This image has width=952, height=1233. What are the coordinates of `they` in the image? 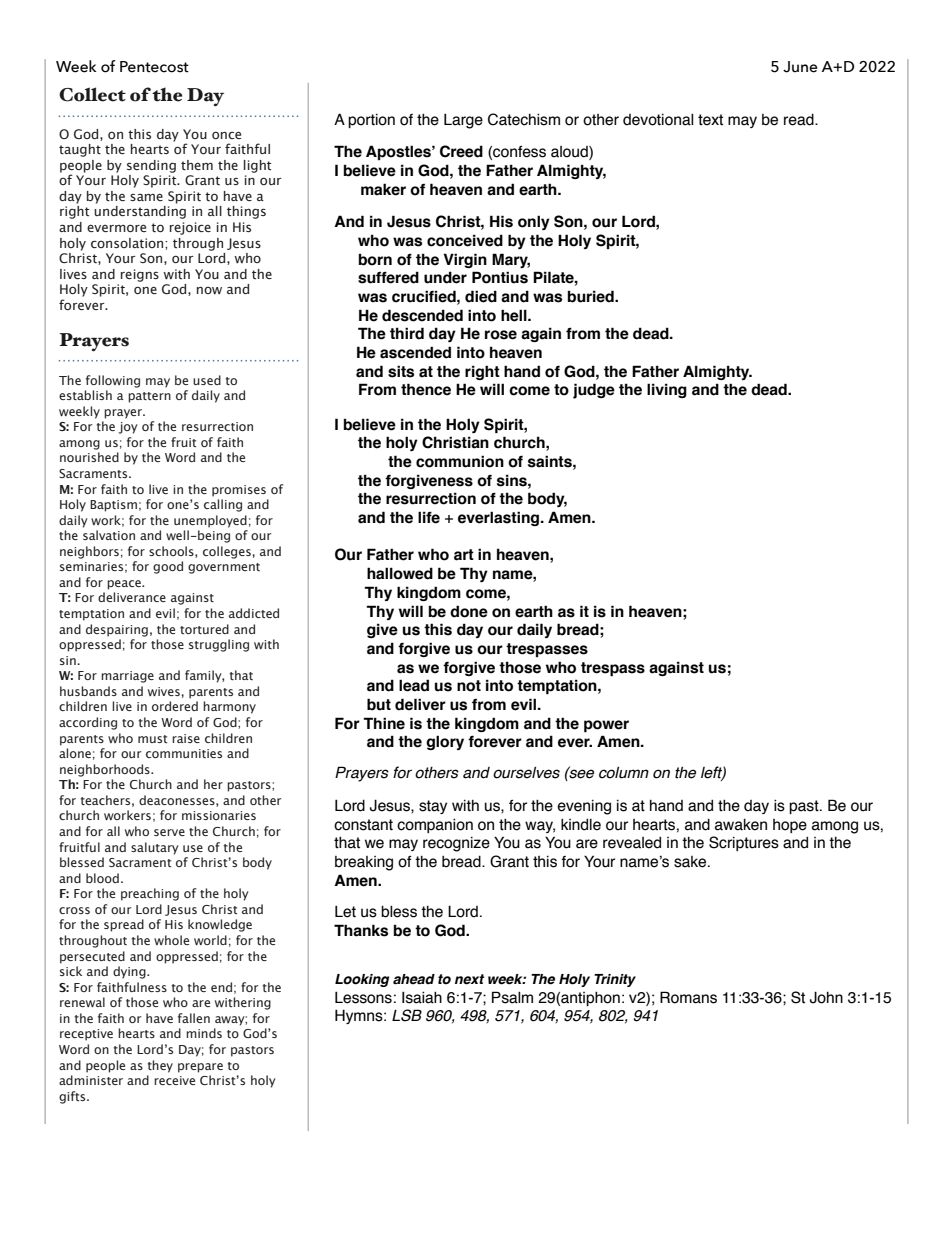 It's located at (160, 1066).
